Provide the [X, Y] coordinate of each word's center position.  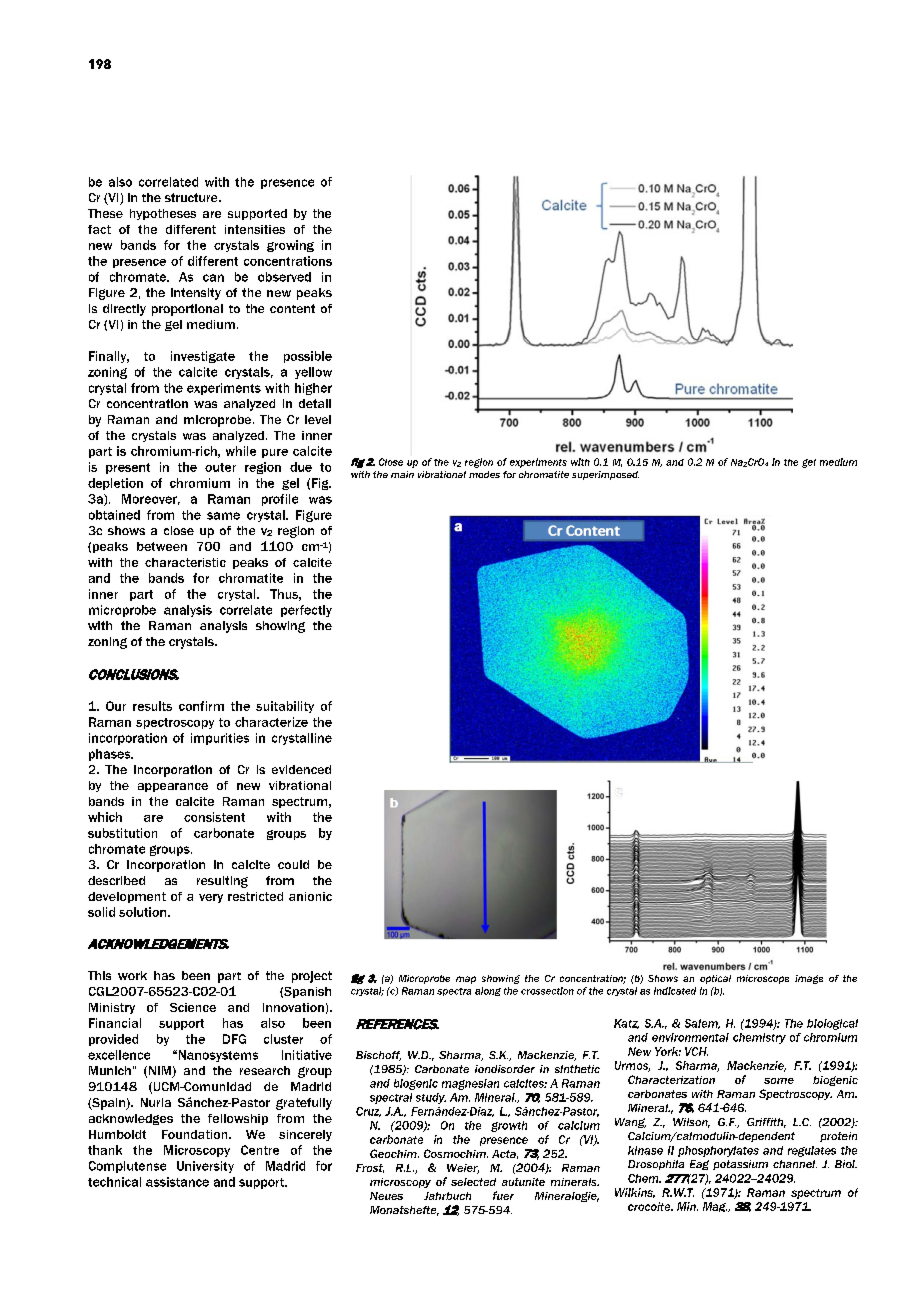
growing [290, 246]
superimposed [605, 475]
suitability [285, 707]
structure [192, 197]
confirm [201, 706]
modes [484, 474]
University [205, 1167]
